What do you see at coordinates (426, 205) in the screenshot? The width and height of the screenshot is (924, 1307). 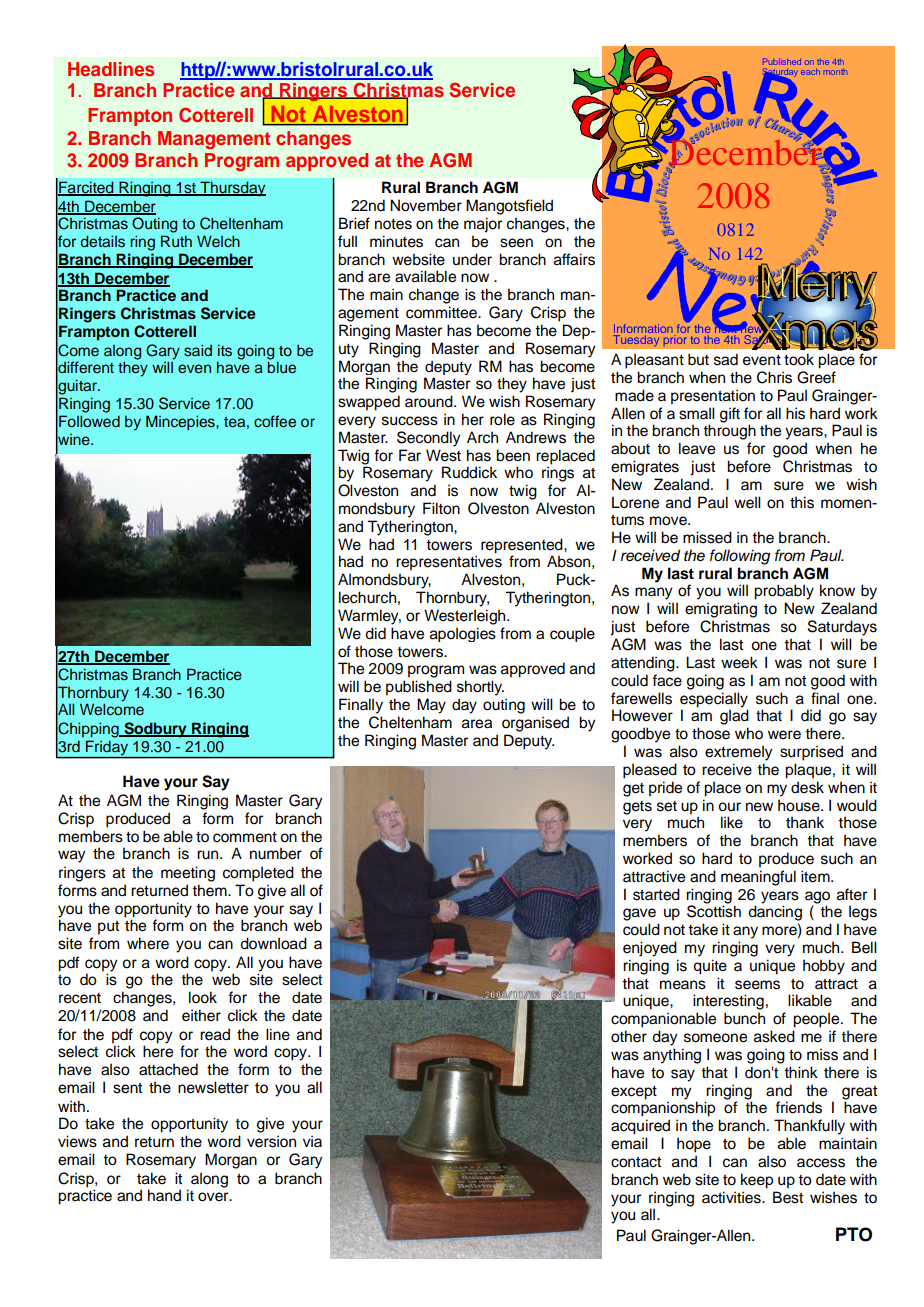 I see `November` at bounding box center [426, 205].
